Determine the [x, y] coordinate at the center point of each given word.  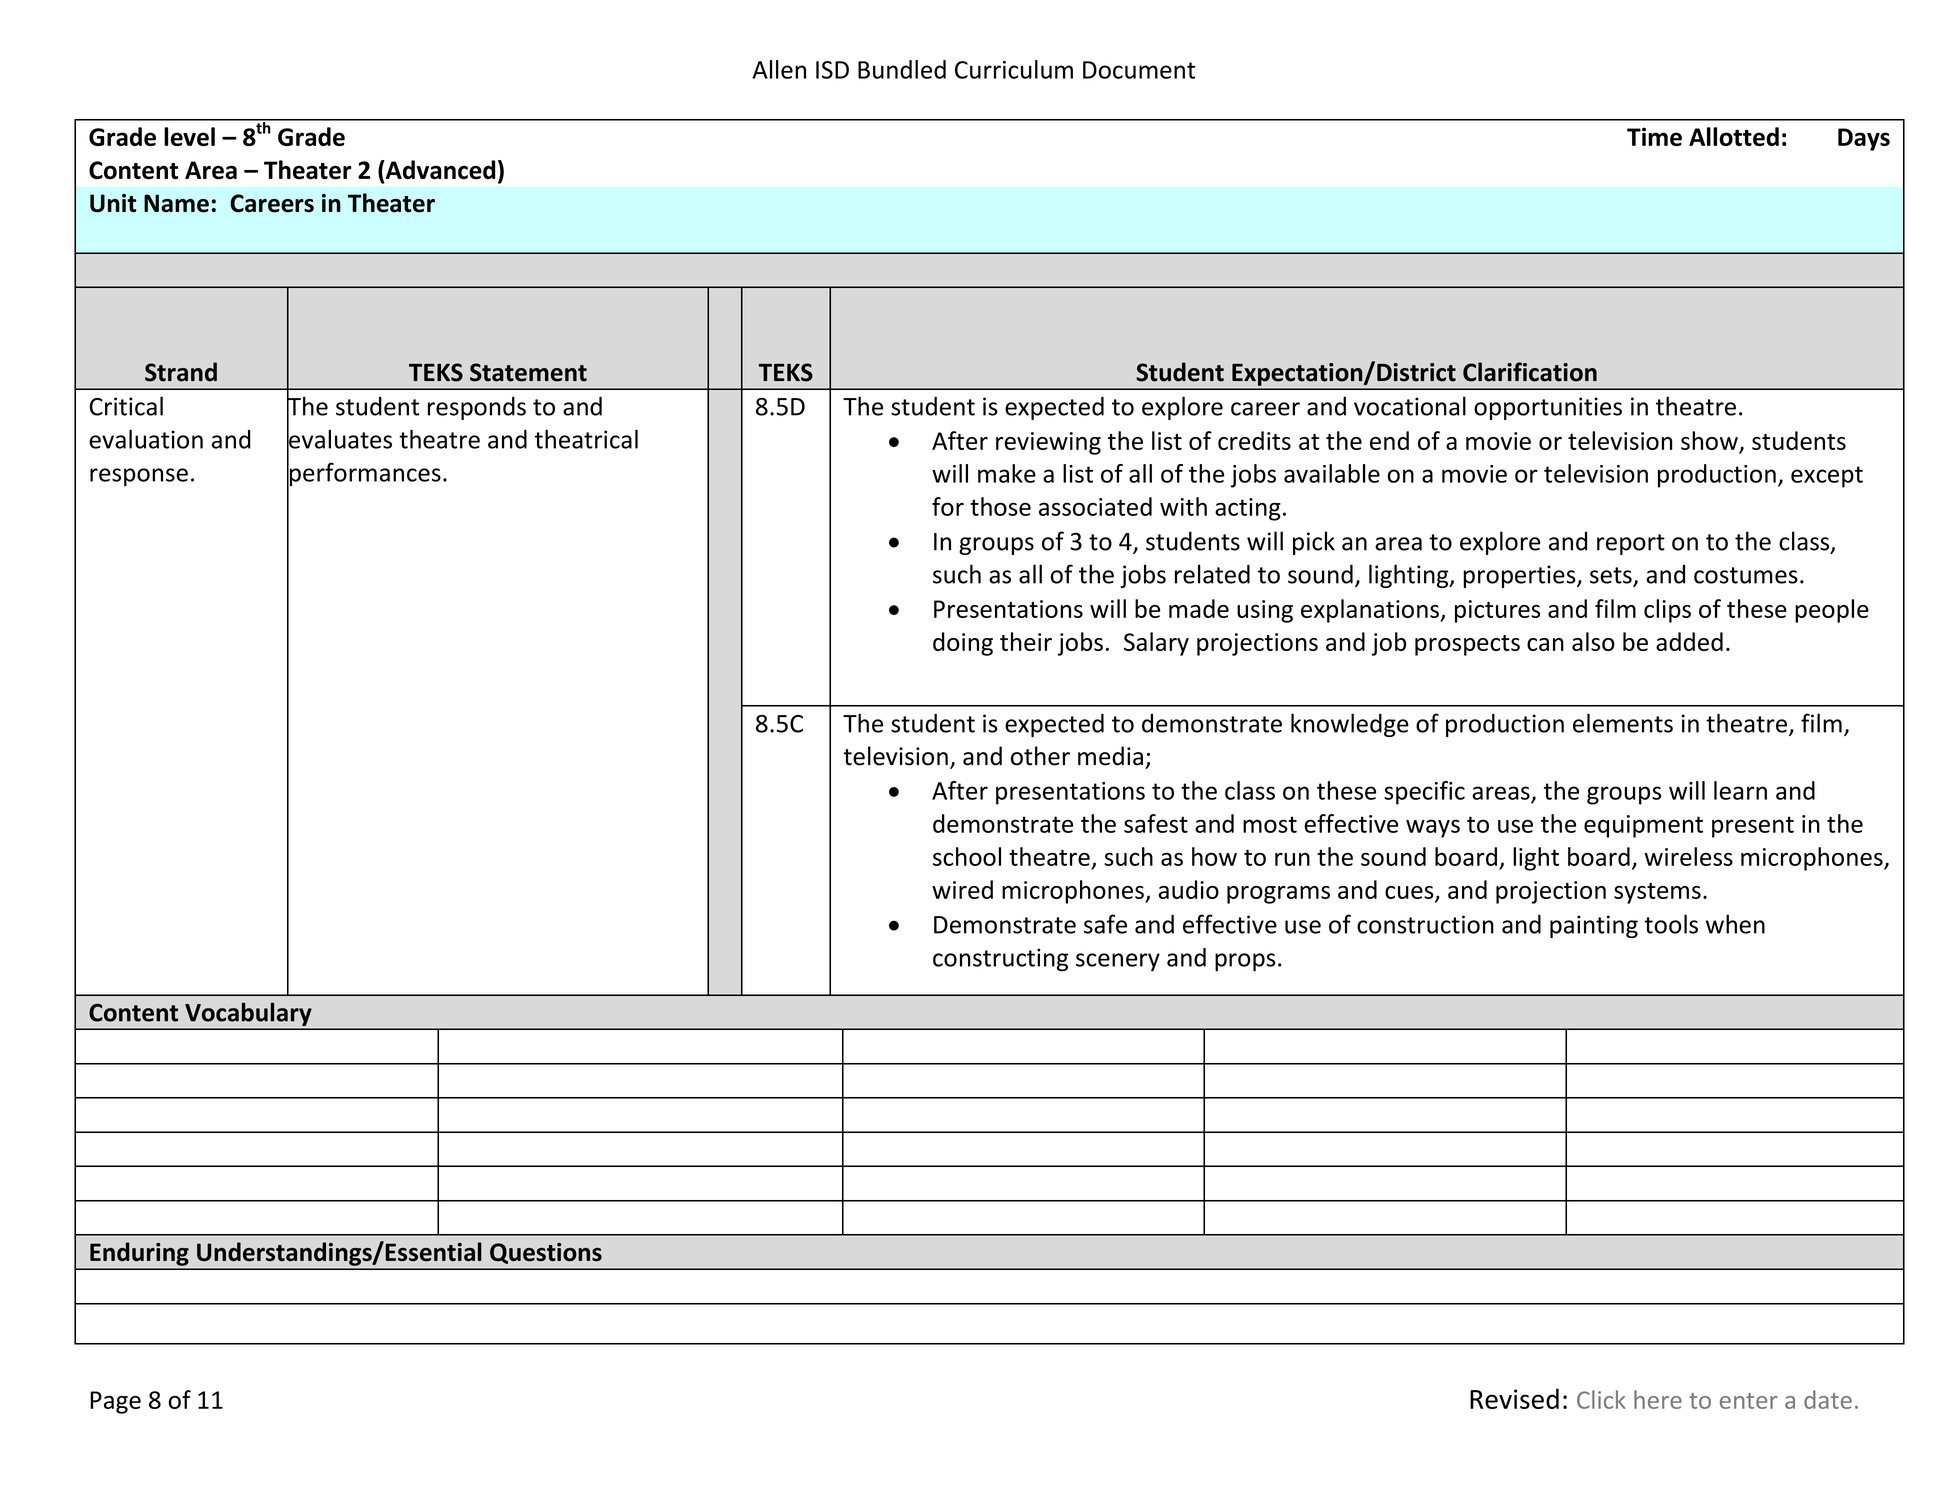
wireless [1688, 856]
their [1026, 641]
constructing [1000, 959]
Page [115, 1402]
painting [1594, 926]
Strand [181, 372]
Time [1654, 136]
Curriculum [1014, 69]
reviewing [1048, 443]
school [967, 856]
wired [962, 889]
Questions [546, 1253]
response [139, 477]
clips [1667, 611]
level [189, 136]
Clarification [1530, 372]
